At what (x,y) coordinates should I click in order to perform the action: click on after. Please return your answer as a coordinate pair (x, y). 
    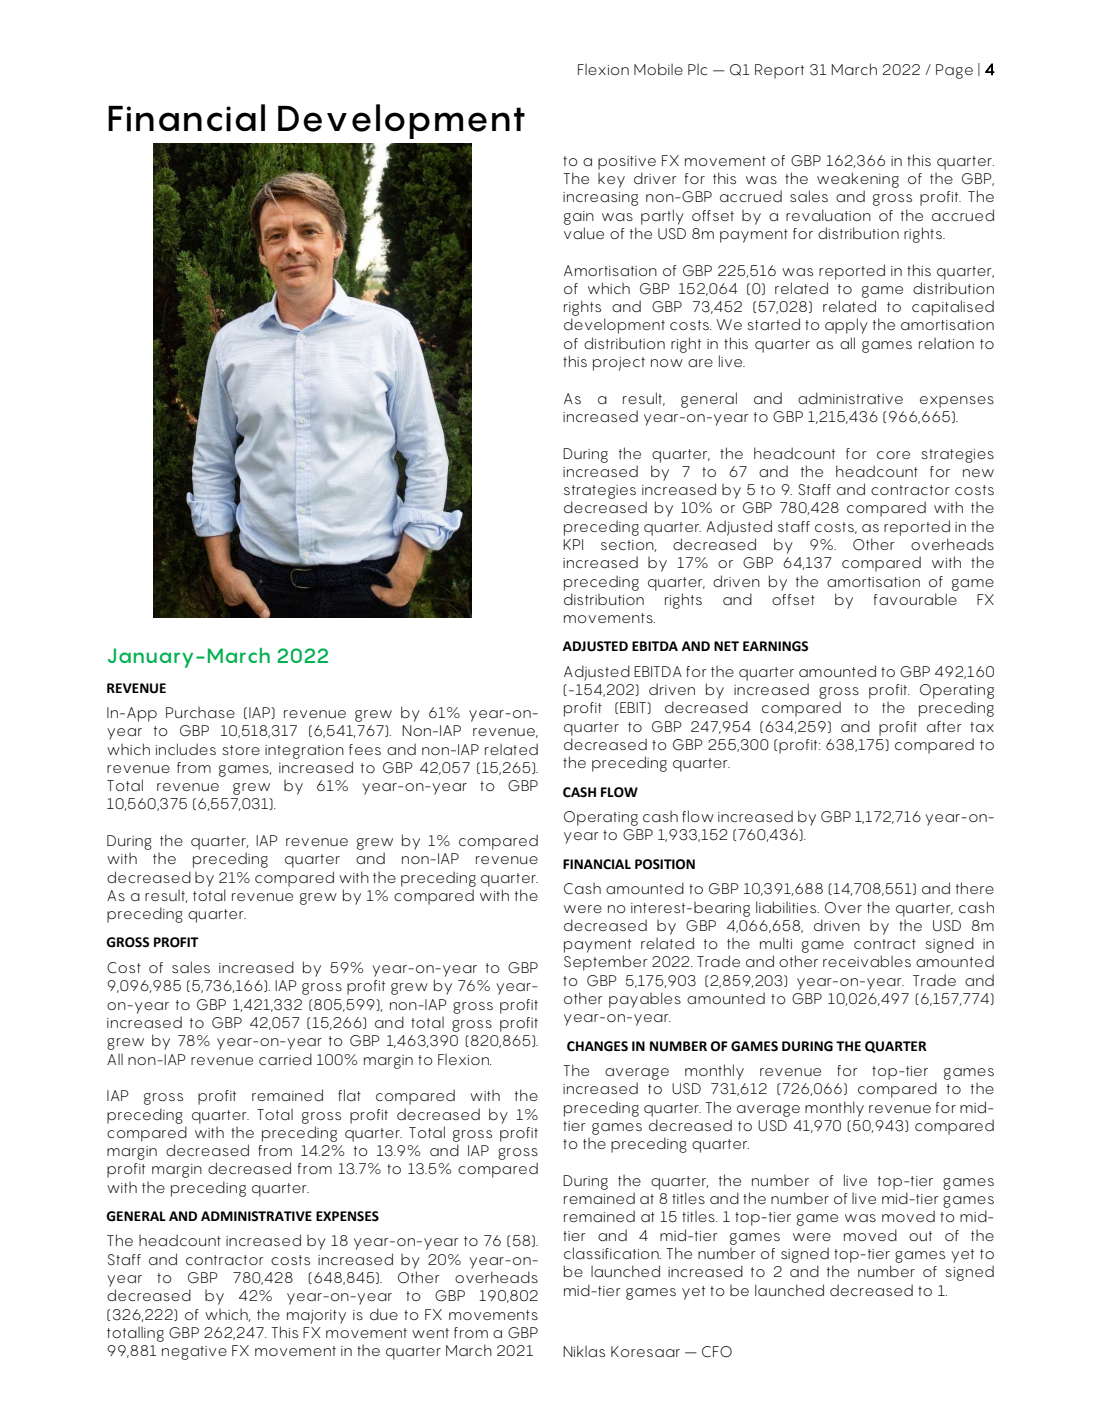
    Looking at the image, I should click on (944, 726).
